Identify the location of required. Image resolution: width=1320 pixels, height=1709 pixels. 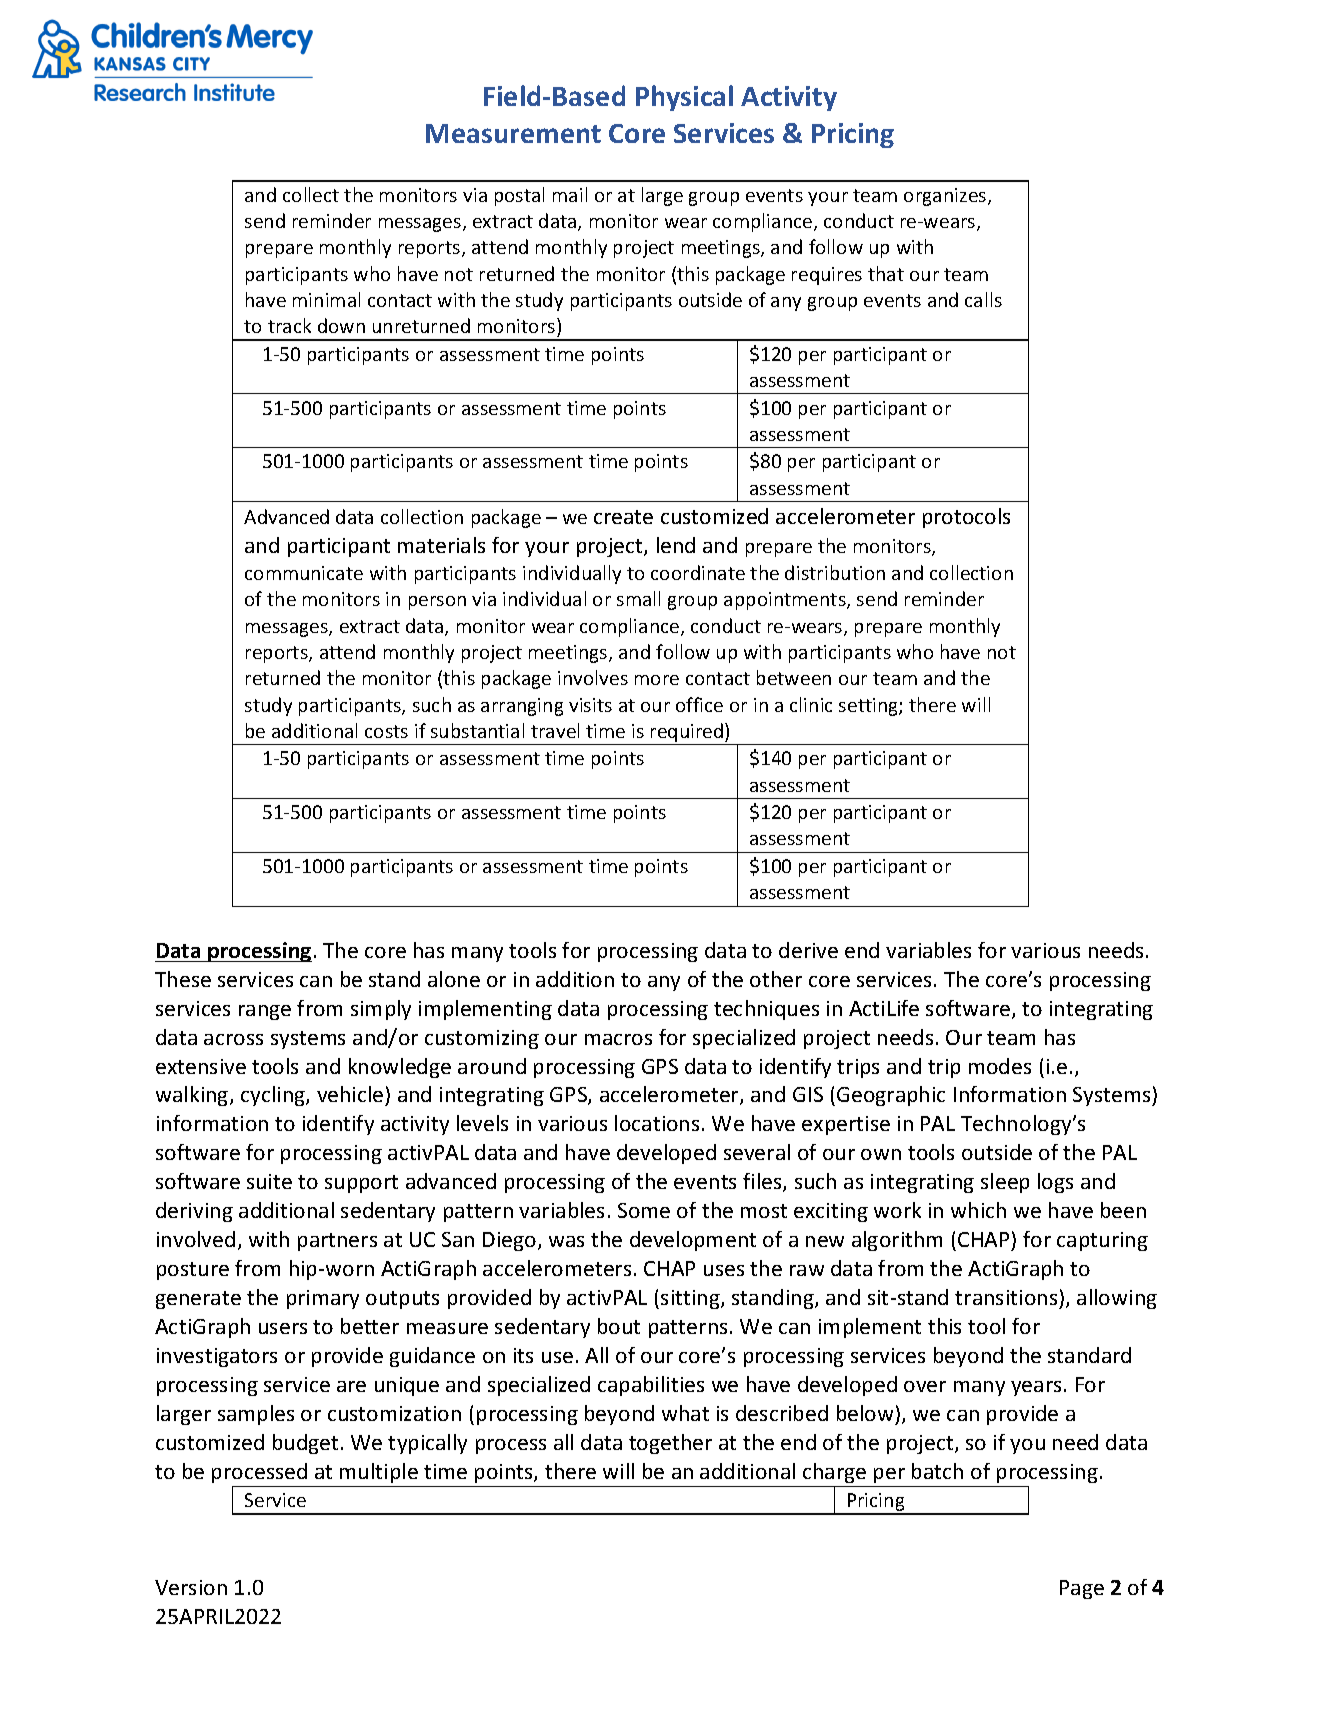
(687, 734).
